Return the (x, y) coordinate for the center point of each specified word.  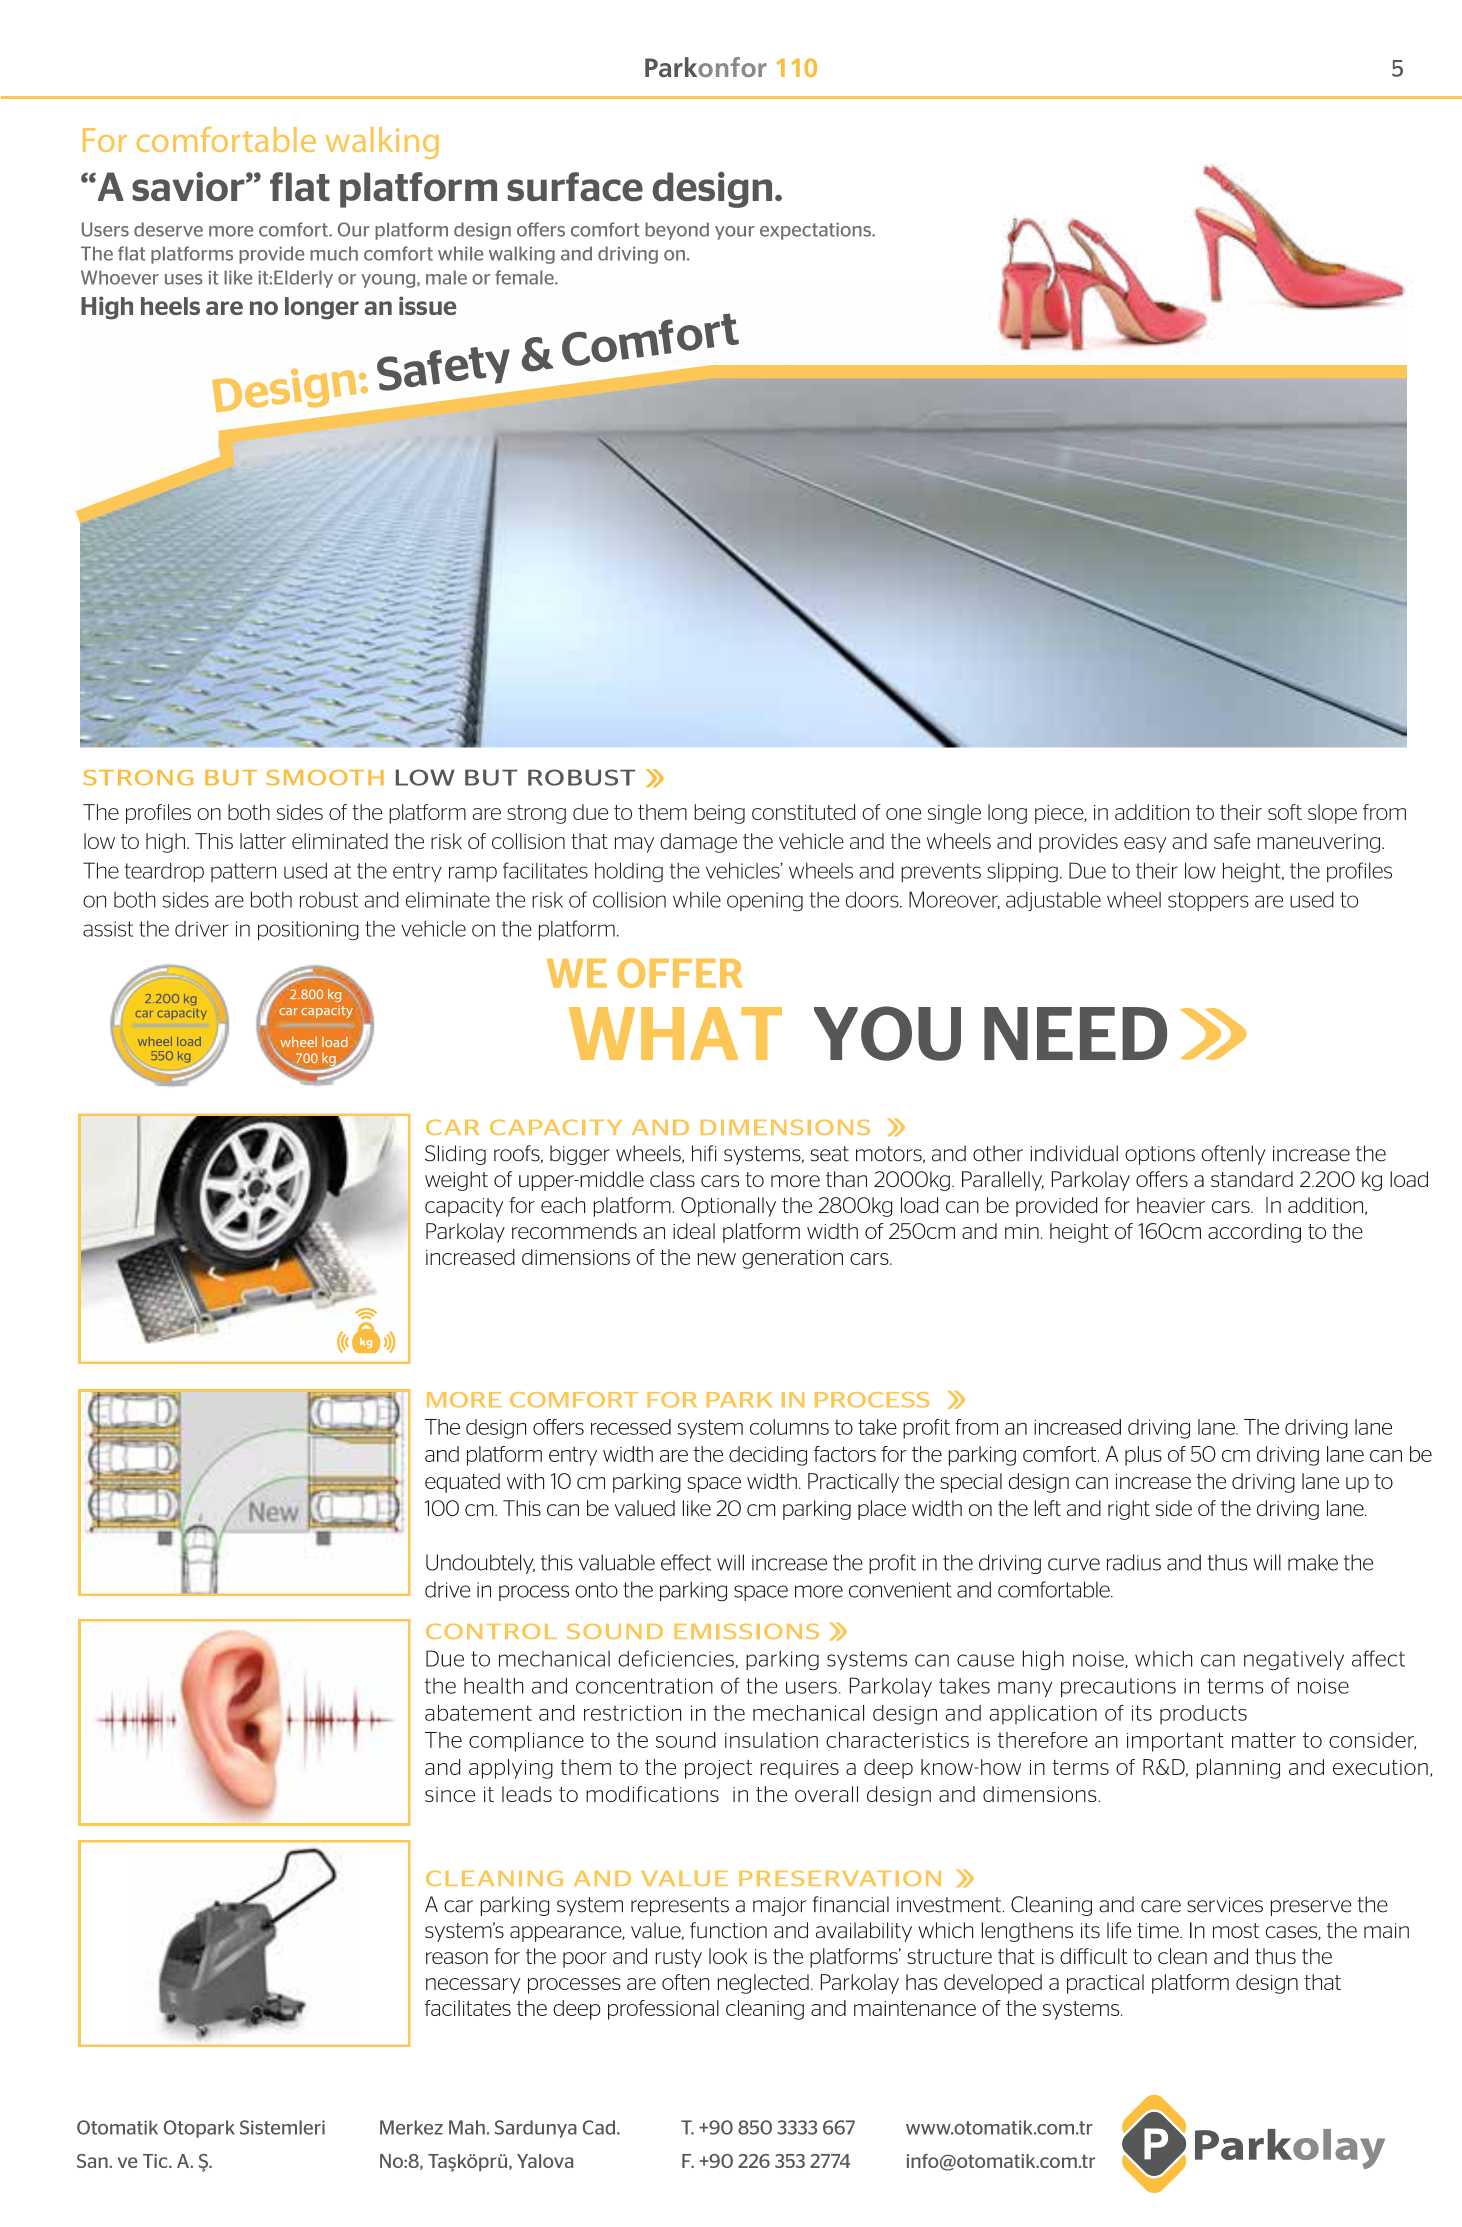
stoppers (1208, 901)
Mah (467, 2127)
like (238, 277)
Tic (156, 2161)
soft (1285, 812)
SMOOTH (325, 778)
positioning (308, 931)
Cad (600, 2127)
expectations (816, 231)
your (735, 233)
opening (765, 902)
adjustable (1053, 901)
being (719, 814)
